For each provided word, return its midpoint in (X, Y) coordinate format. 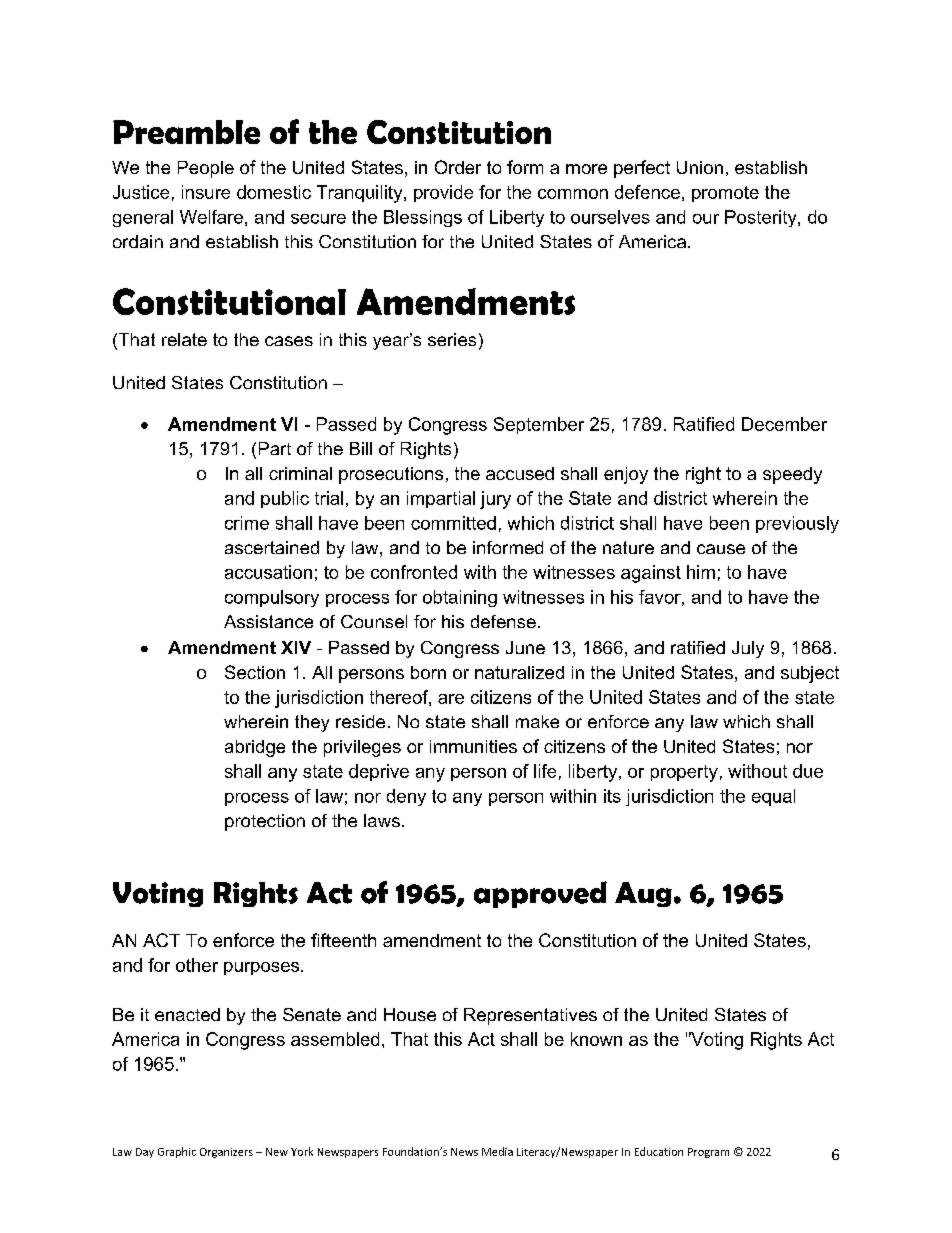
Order (458, 167)
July (748, 649)
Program (708, 1153)
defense (503, 621)
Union (700, 167)
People (206, 169)
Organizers (226, 1153)
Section (255, 672)
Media (497, 1151)
